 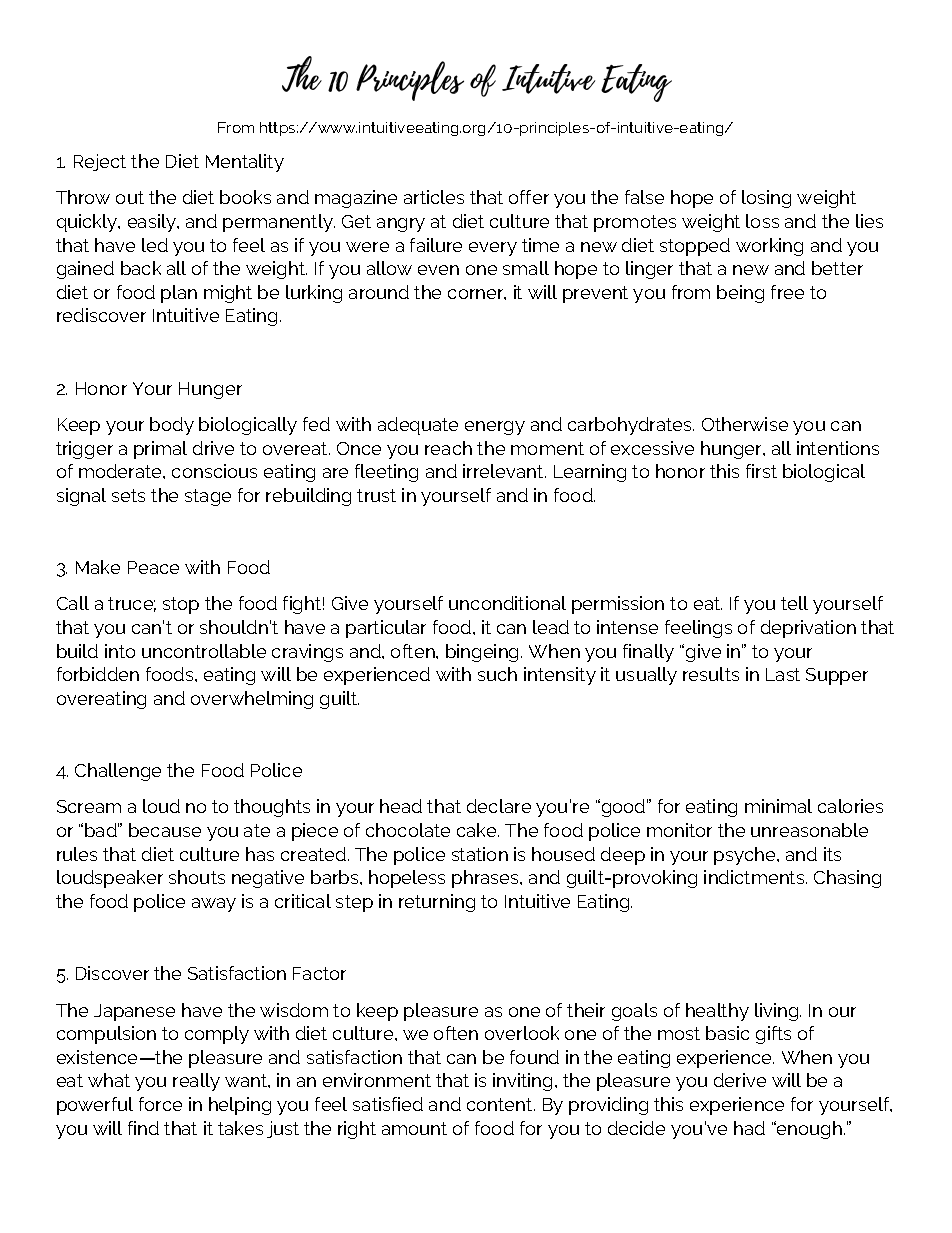 What do you see at coordinates (204, 651) in the screenshot?
I see `uncontrollable` at bounding box center [204, 651].
